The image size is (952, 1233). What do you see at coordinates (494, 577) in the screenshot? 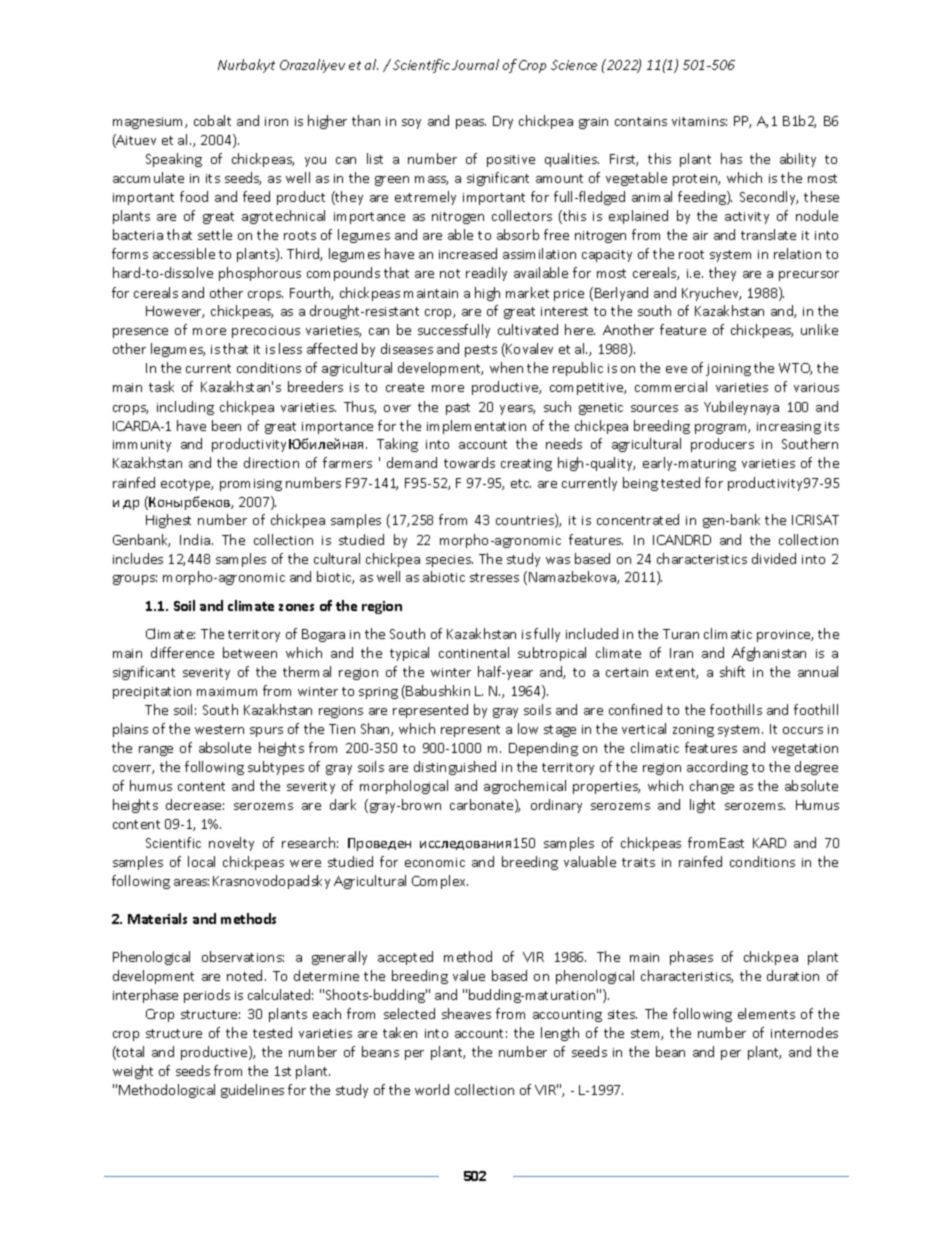
I see `stresses` at bounding box center [494, 577].
